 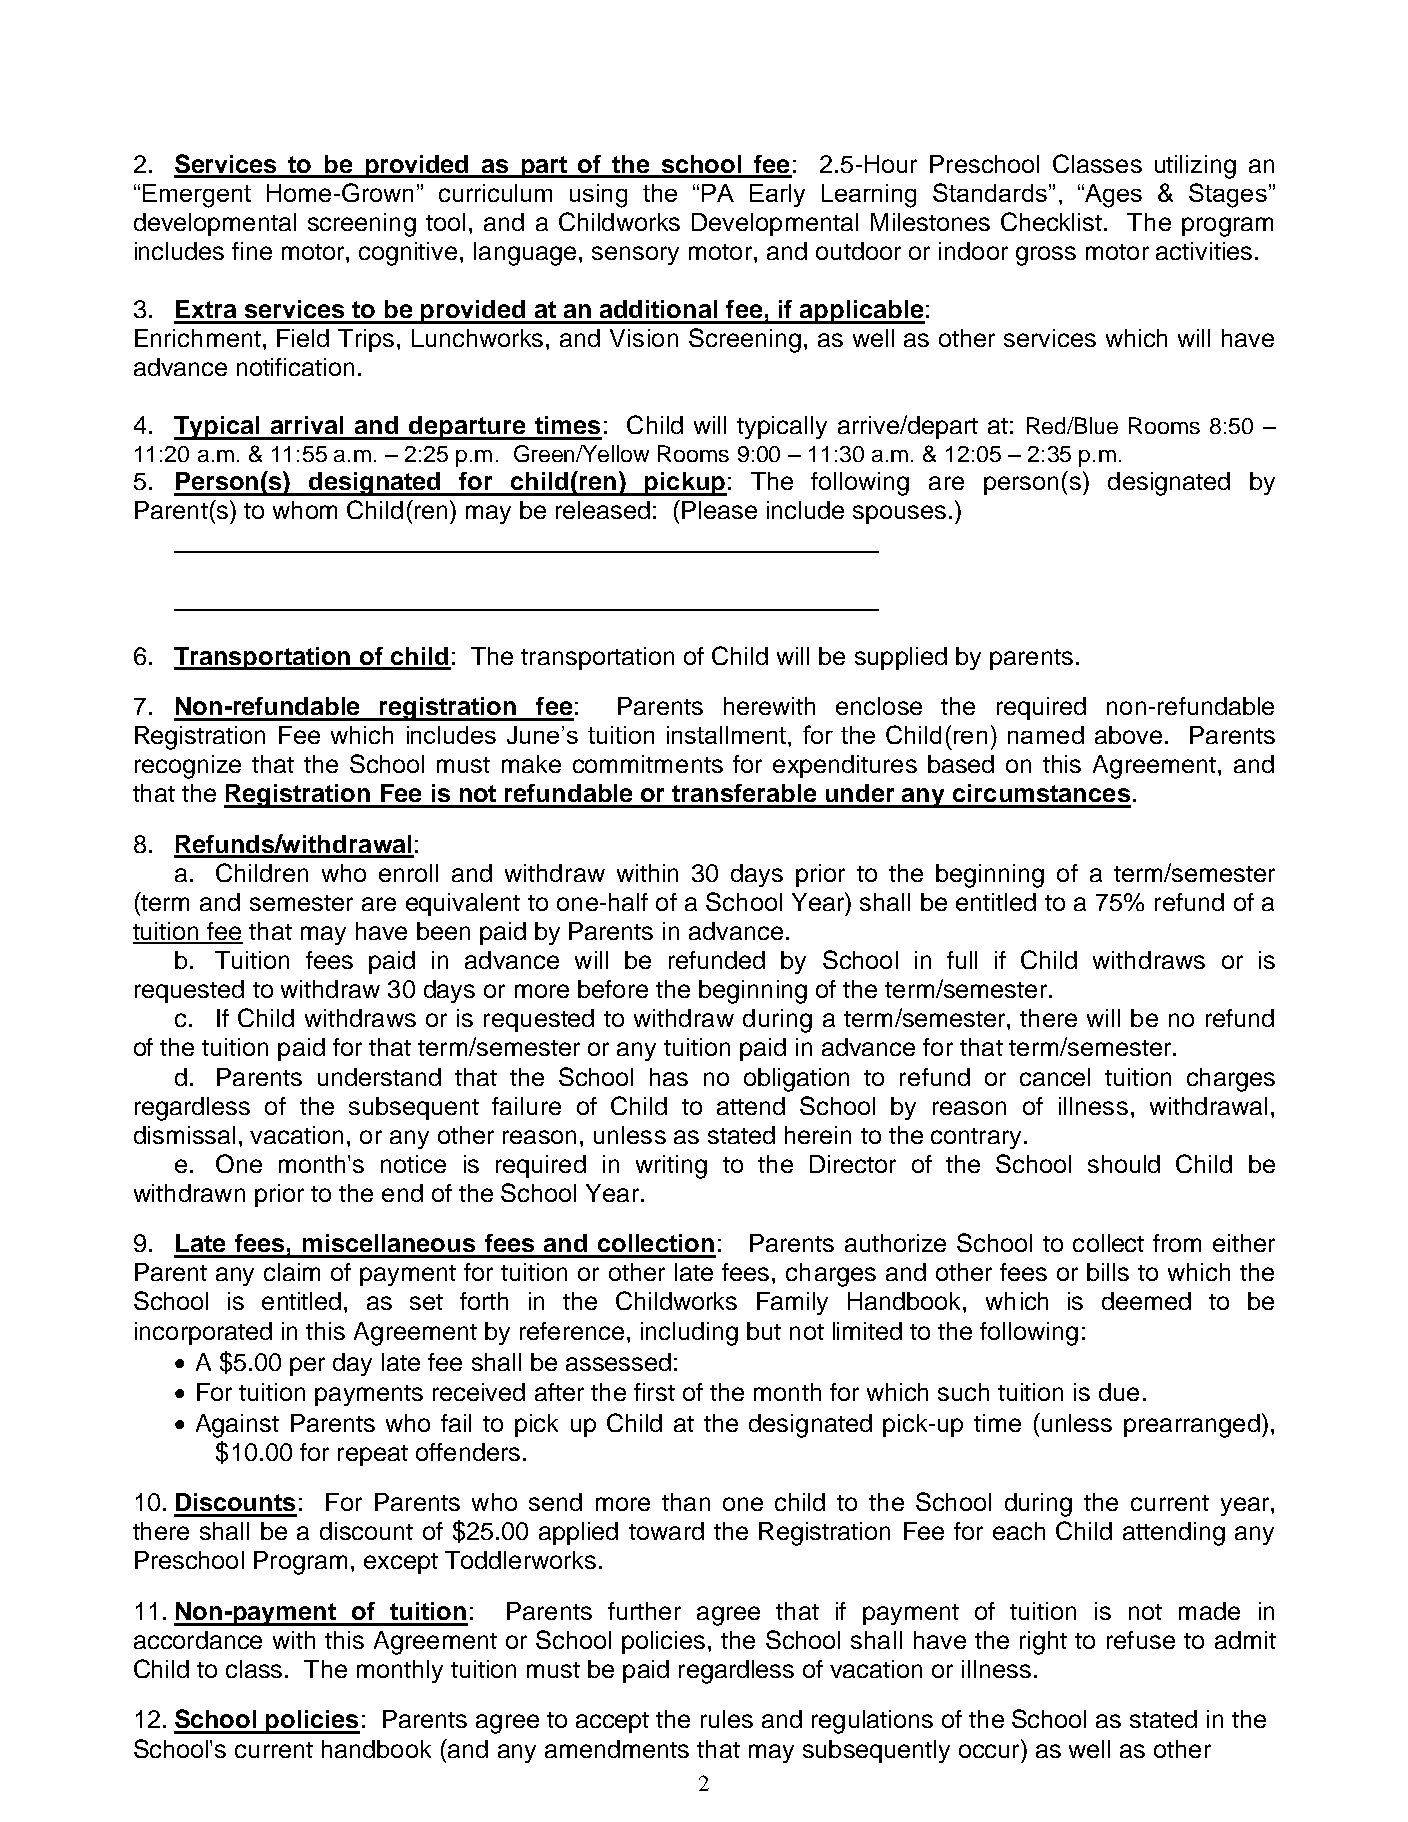 What do you see at coordinates (727, 1719) in the document?
I see `rules` at bounding box center [727, 1719].
